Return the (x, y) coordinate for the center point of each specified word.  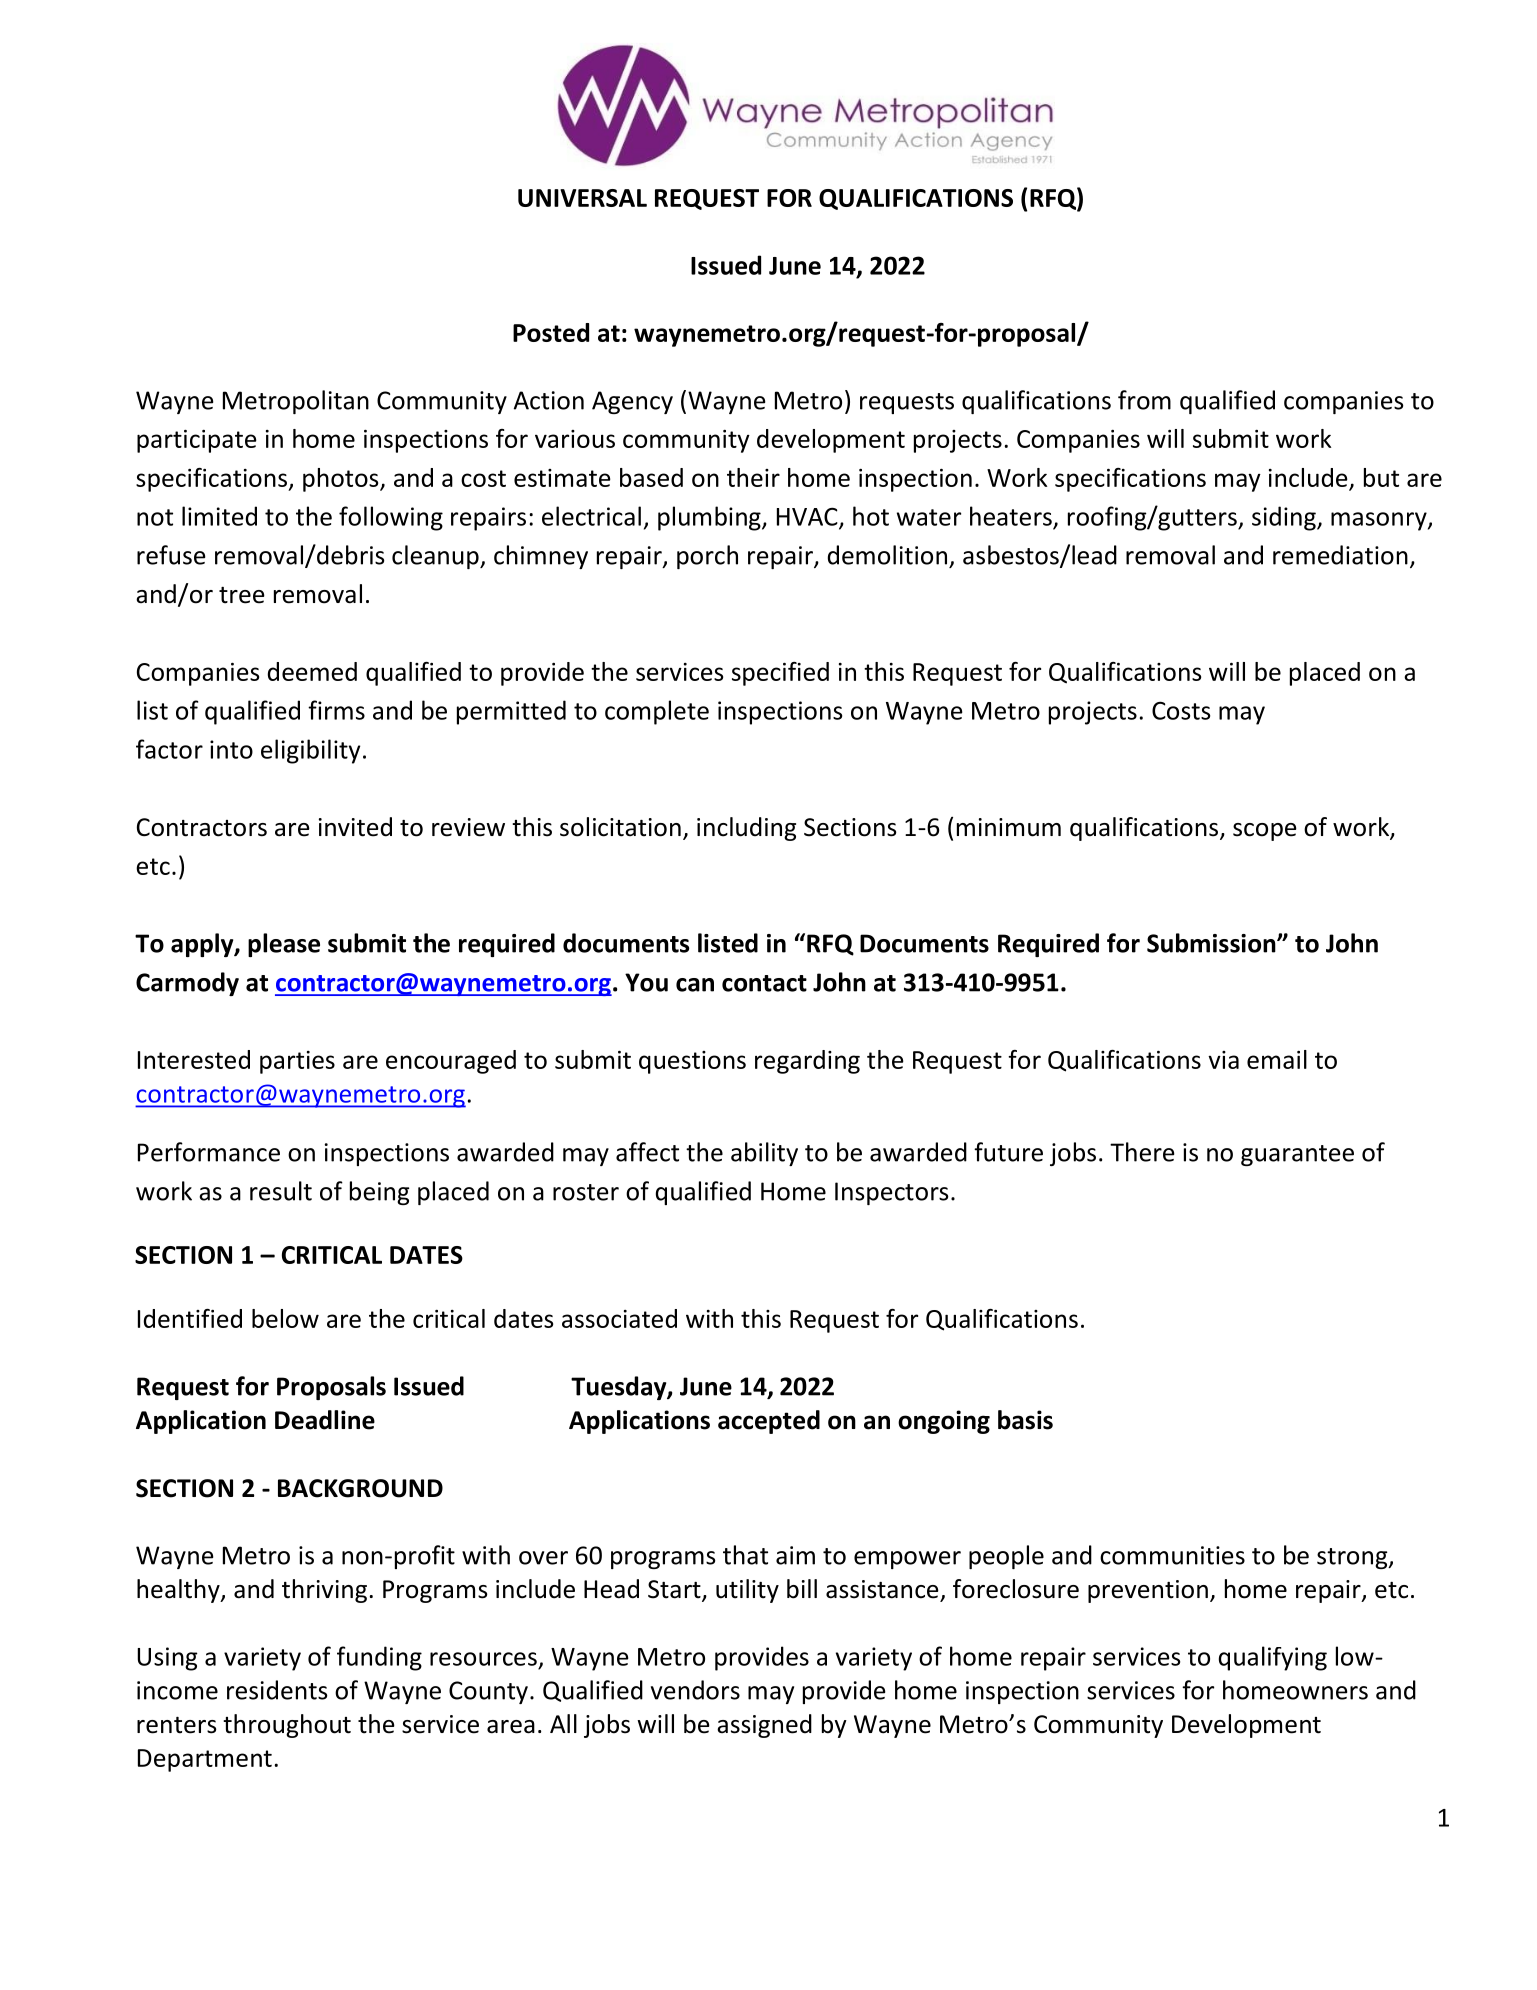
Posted (551, 332)
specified (780, 674)
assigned (764, 1726)
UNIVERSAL (582, 198)
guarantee (1297, 1155)
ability (764, 1154)
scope (1265, 832)
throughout (287, 1726)
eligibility (310, 751)
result (281, 1191)
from (1144, 400)
